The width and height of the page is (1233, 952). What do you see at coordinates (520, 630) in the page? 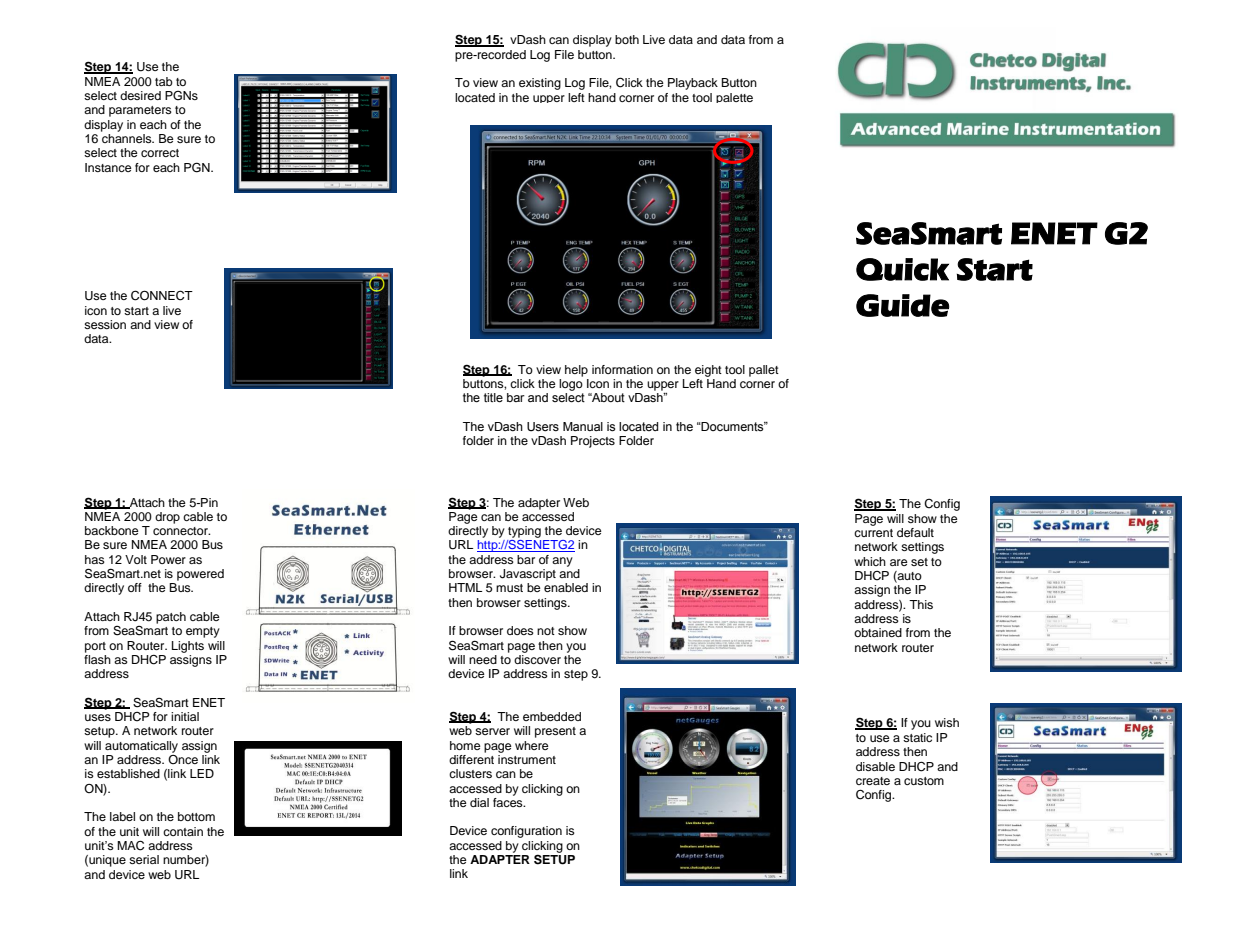
I see `does` at bounding box center [520, 630].
